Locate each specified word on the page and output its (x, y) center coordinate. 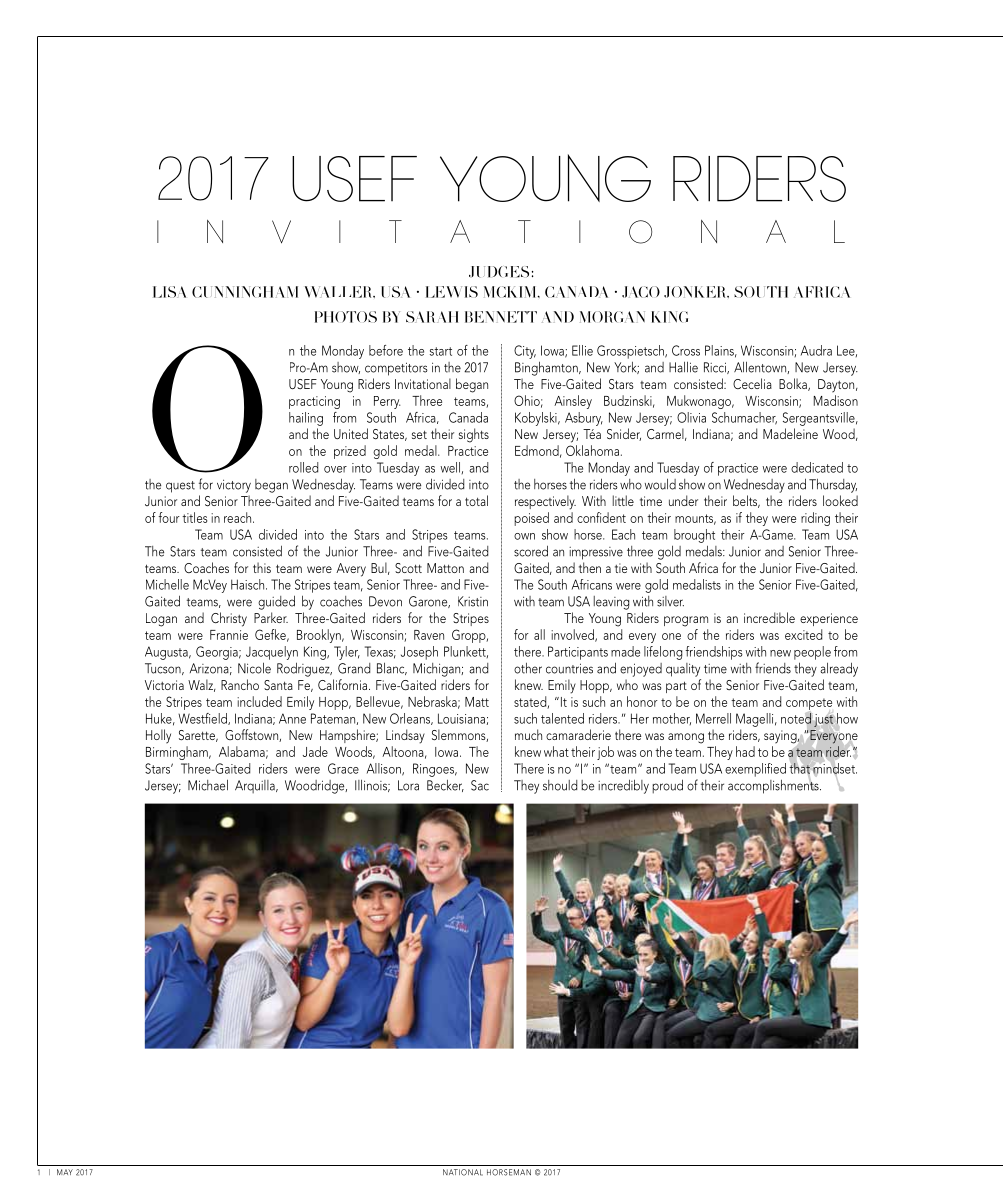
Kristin (473, 601)
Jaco (641, 292)
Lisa (169, 292)
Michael (208, 785)
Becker (445, 786)
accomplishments (774, 785)
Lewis (452, 292)
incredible (769, 617)
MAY (65, 1172)
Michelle (167, 584)
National (463, 1172)
